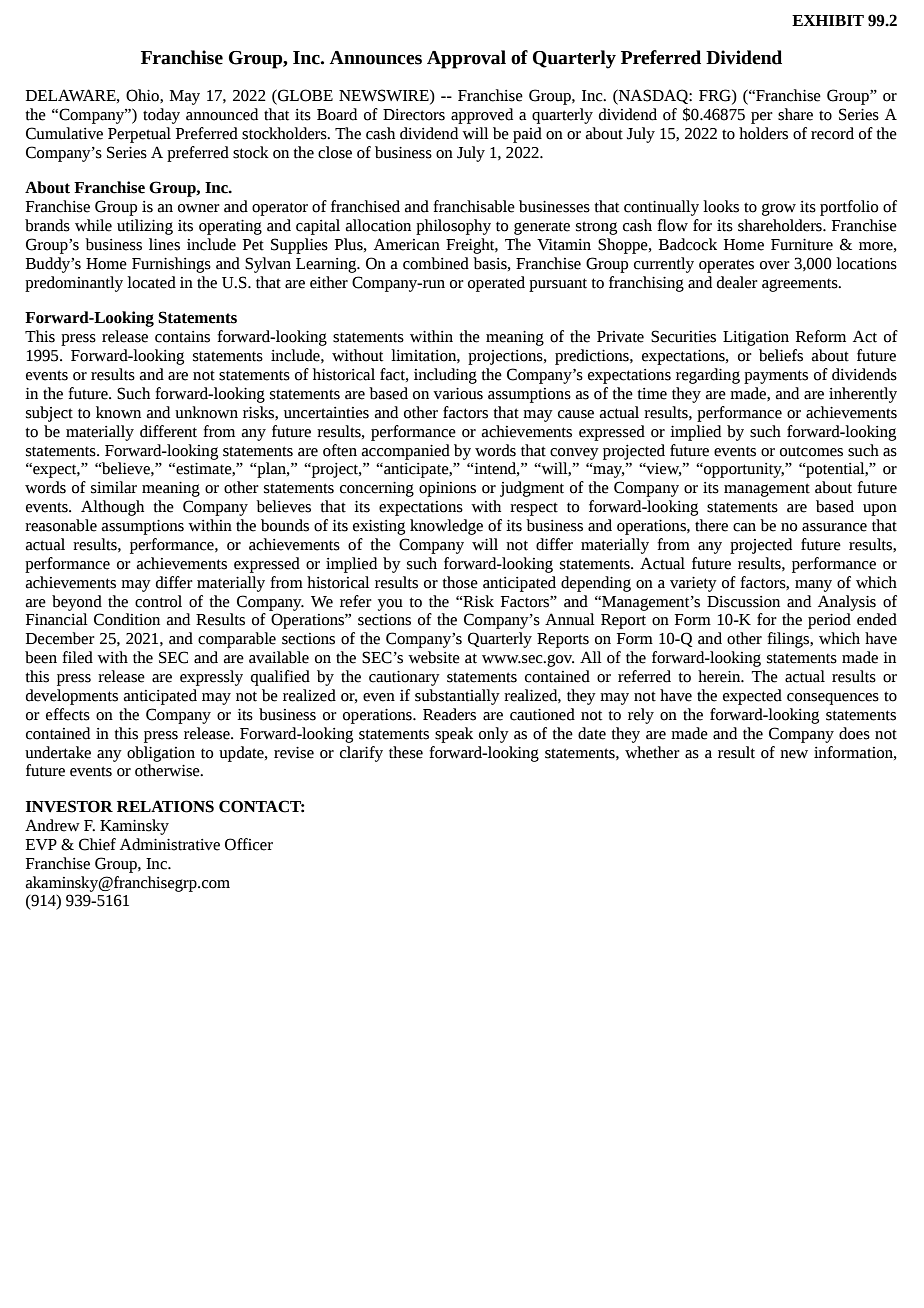  What do you see at coordinates (145, 227) in the document?
I see `utilizing` at bounding box center [145, 227].
